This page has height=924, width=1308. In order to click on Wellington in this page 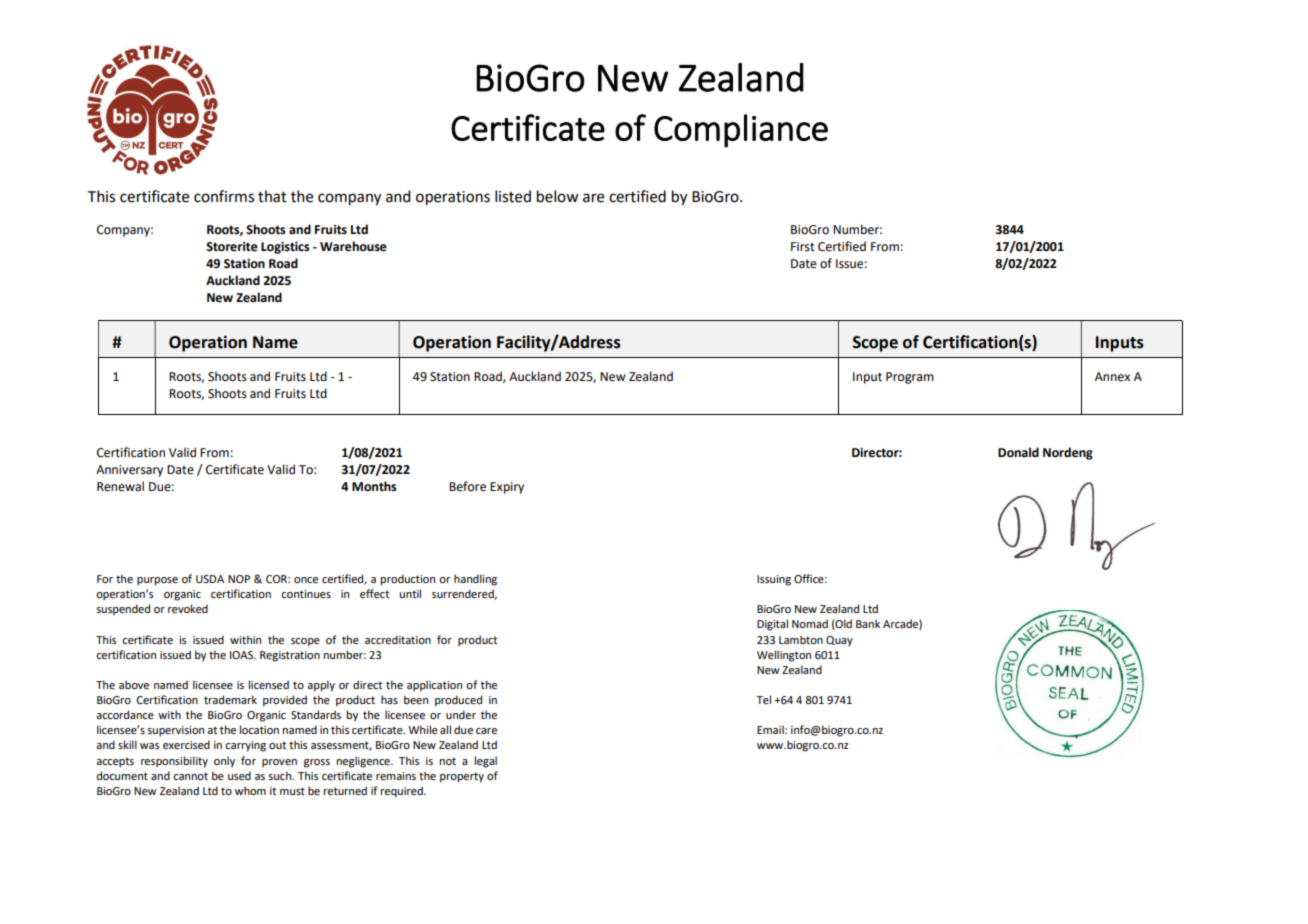, I will do `click(784, 656)`.
